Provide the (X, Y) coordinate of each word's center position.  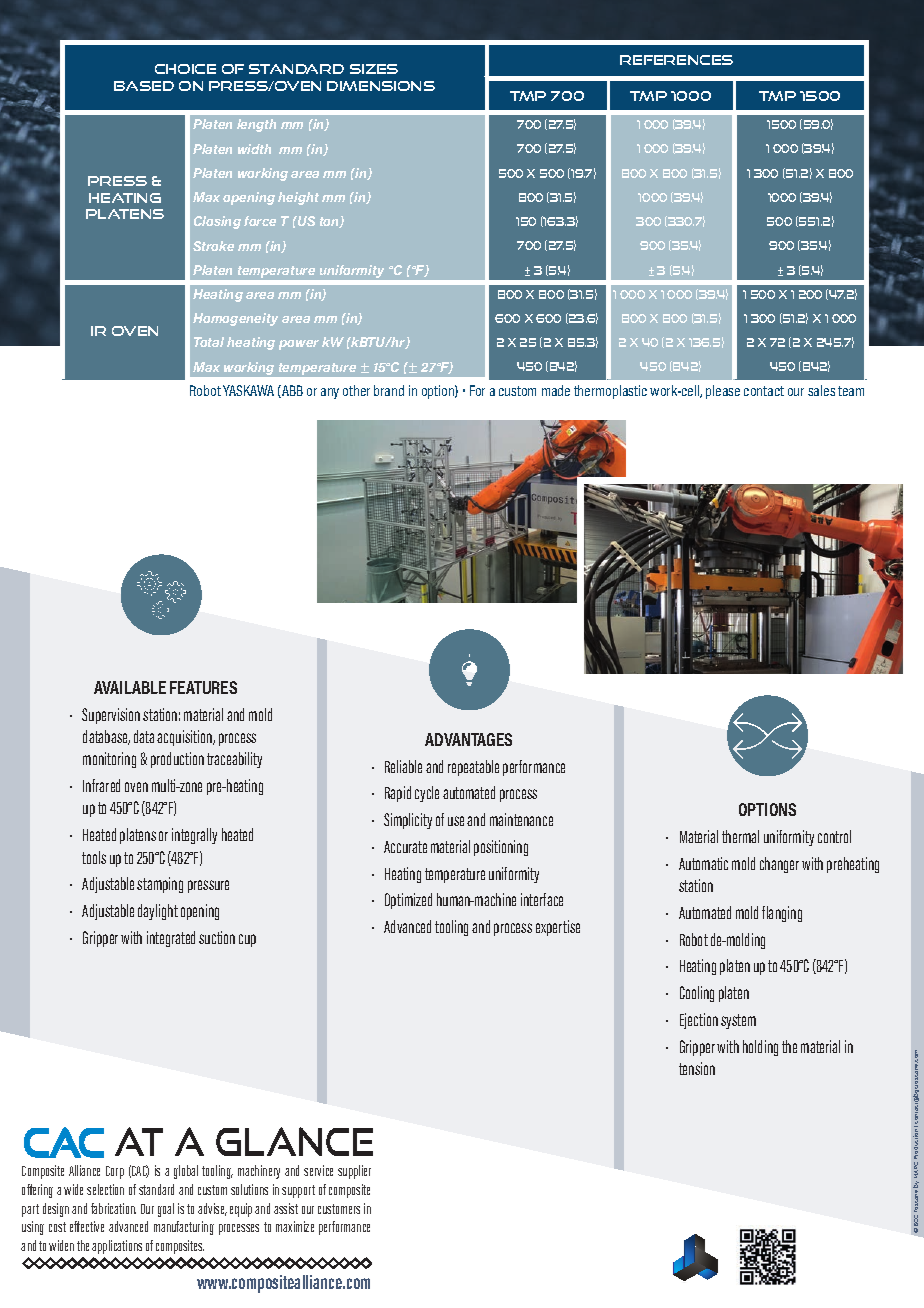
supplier (354, 1172)
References (676, 60)
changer (779, 865)
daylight (158, 912)
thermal (740, 836)
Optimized (408, 901)
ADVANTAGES (468, 739)
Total (209, 342)
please (723, 392)
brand (389, 390)
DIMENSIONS (381, 86)
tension (697, 1068)
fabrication (113, 1208)
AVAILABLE (130, 687)
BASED (144, 86)
